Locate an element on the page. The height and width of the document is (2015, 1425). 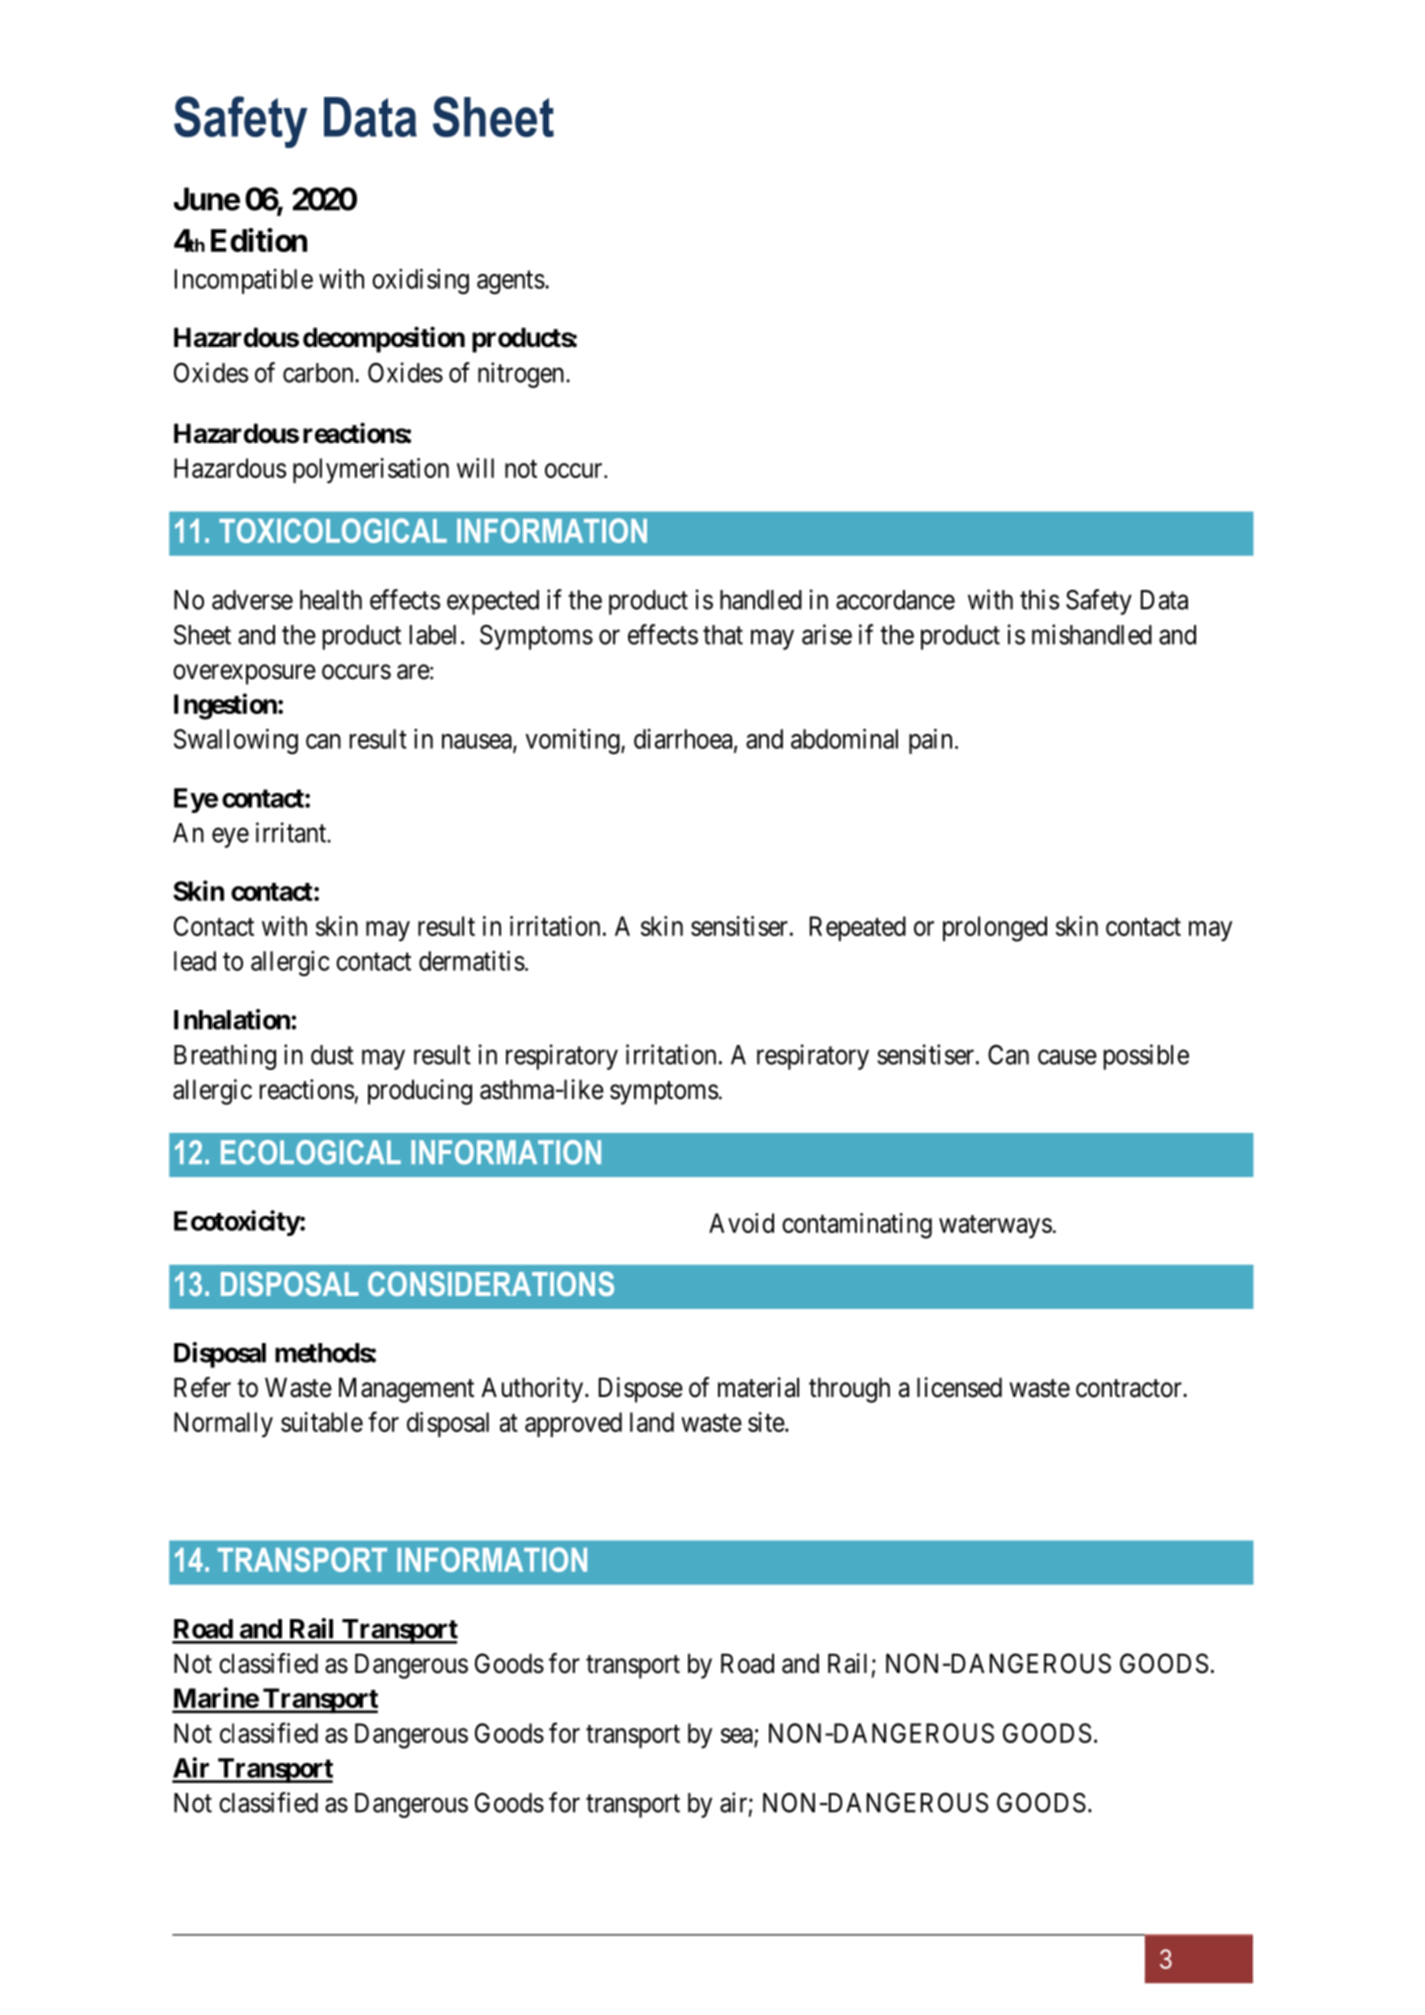
Incompatible is located at coordinates (244, 281).
